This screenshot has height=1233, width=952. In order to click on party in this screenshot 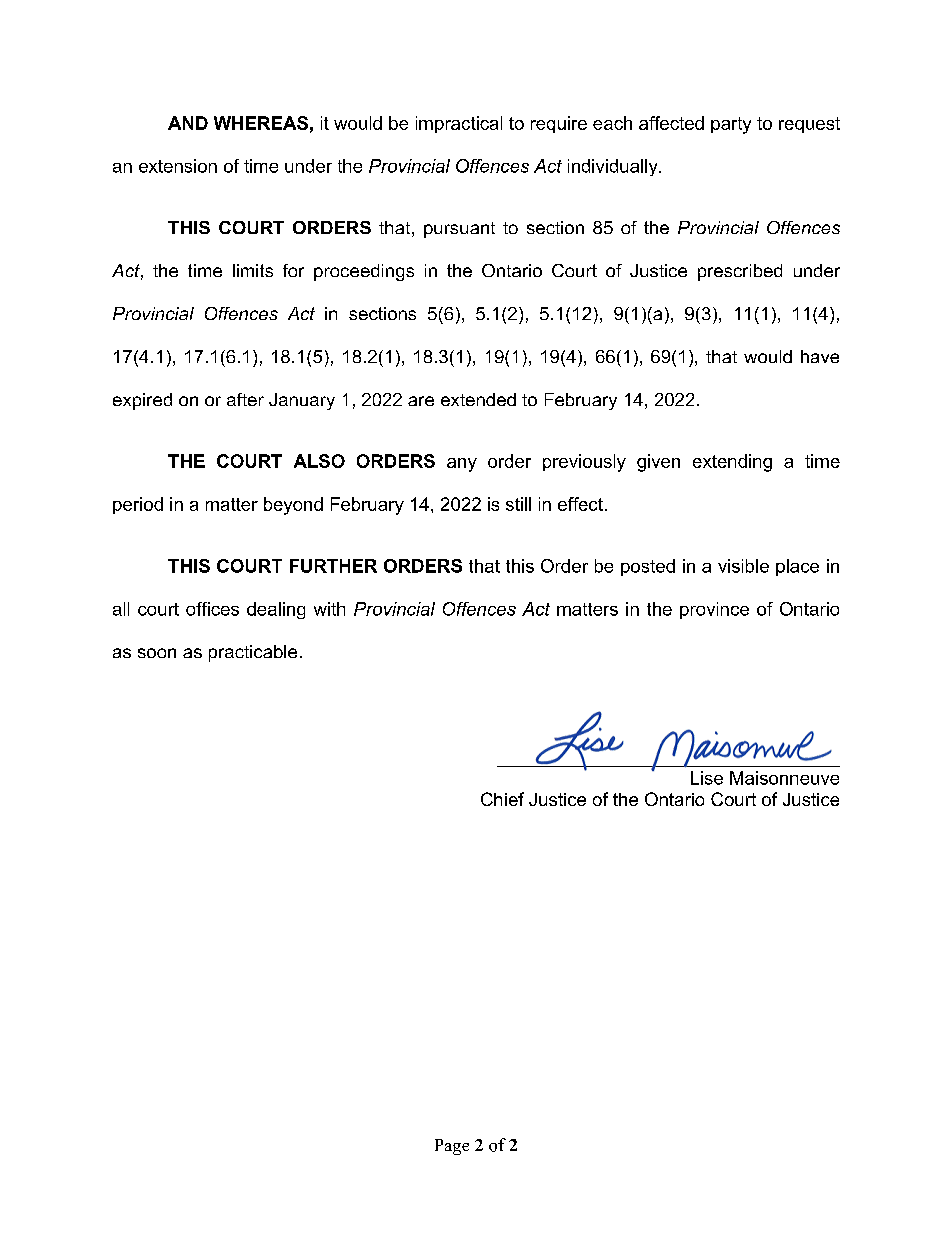, I will do `click(731, 125)`.
